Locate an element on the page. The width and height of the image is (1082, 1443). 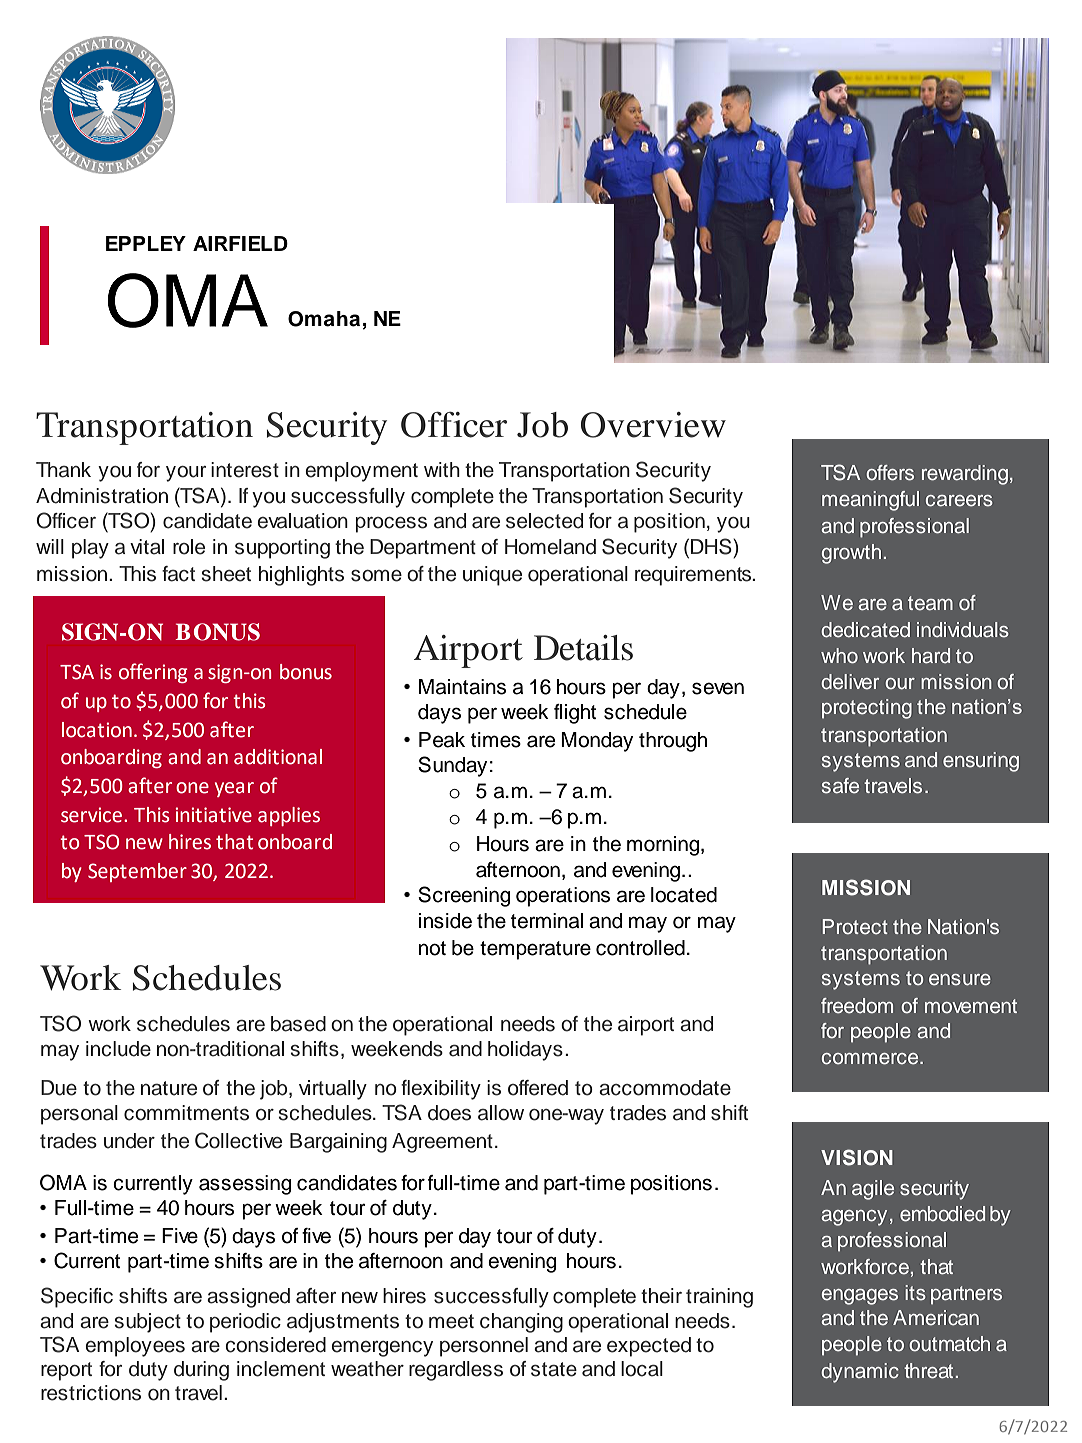
dynamic is located at coordinates (860, 1373).
